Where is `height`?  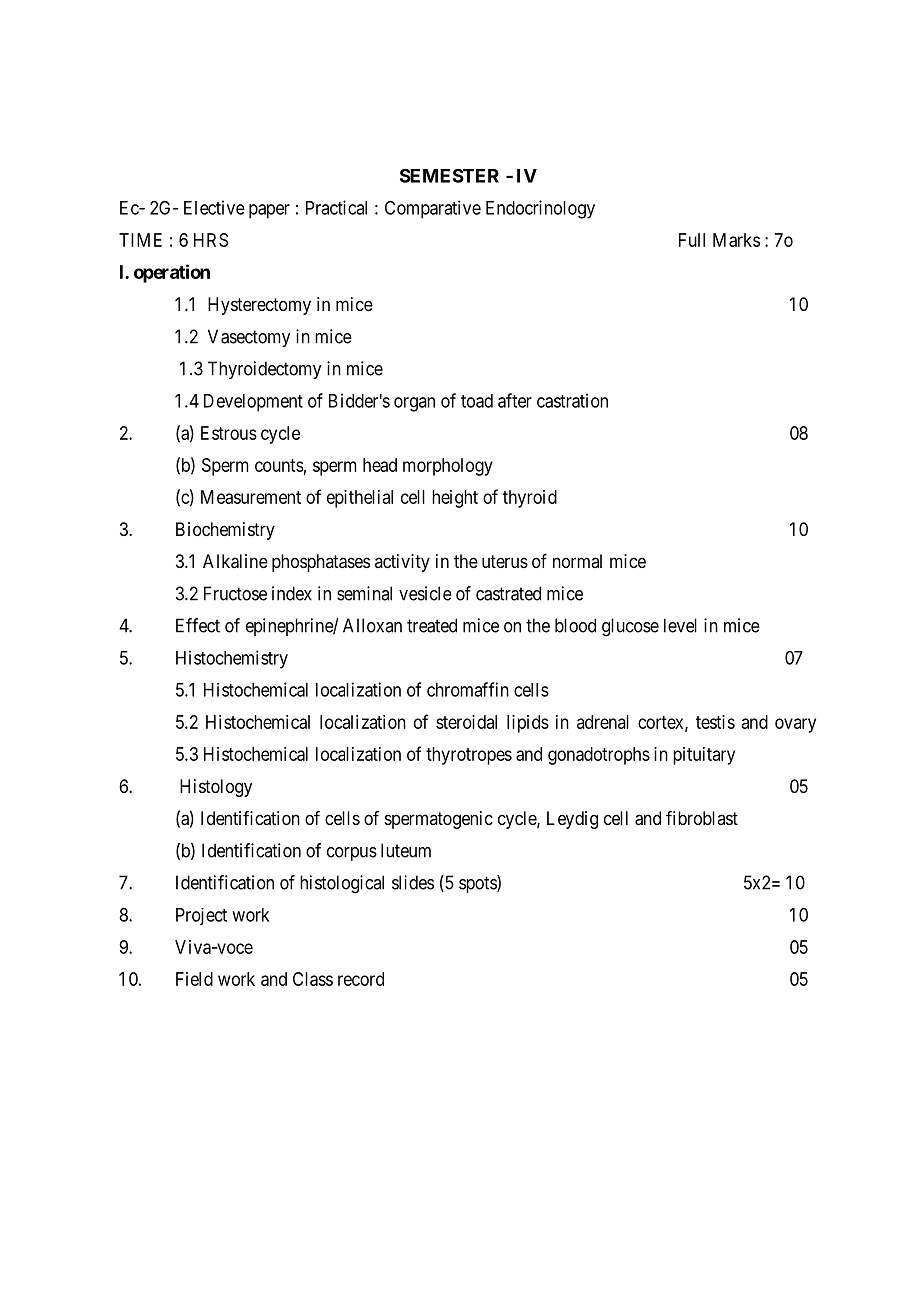
height is located at coordinates (455, 499).
